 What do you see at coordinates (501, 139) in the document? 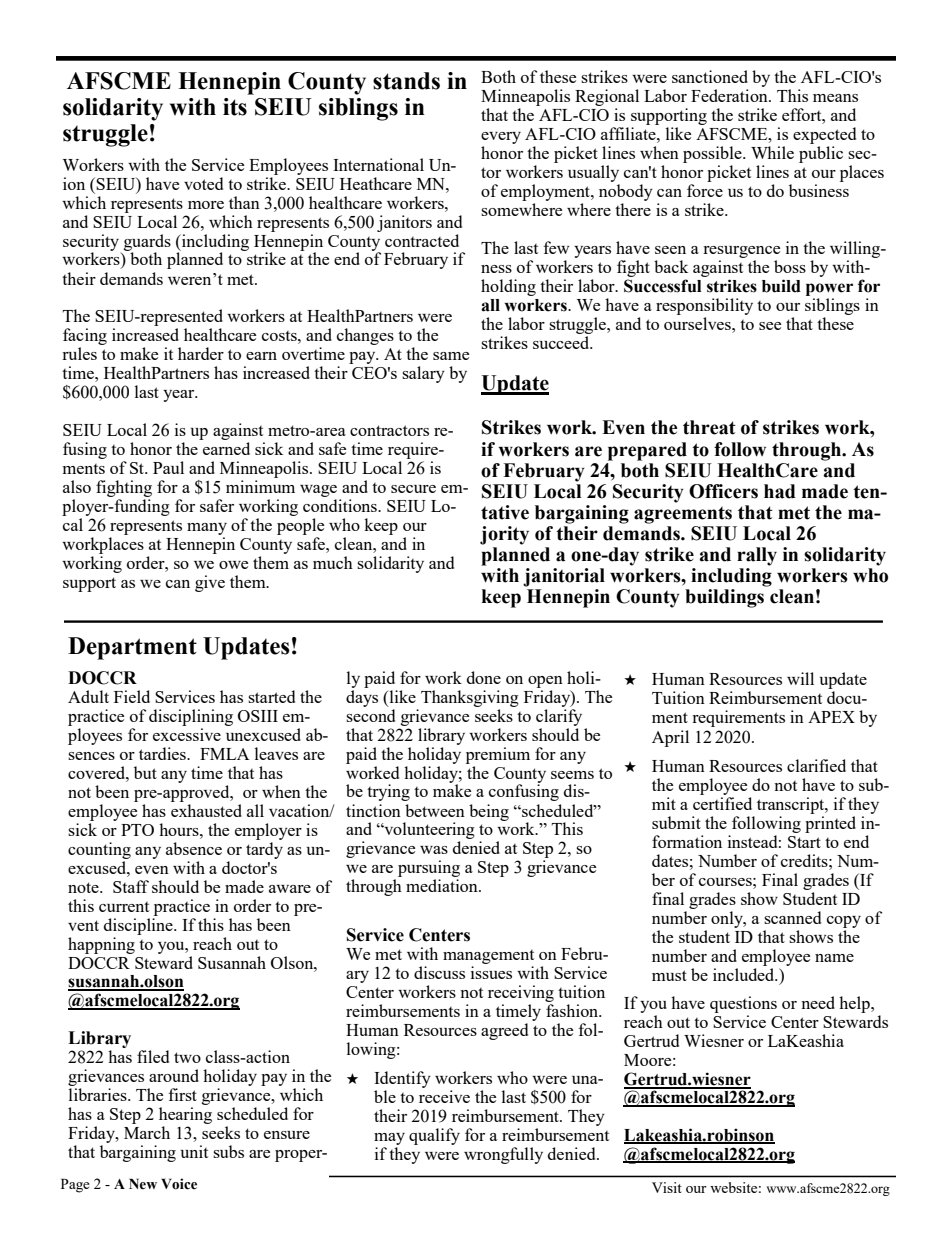
I see `every` at bounding box center [501, 139].
